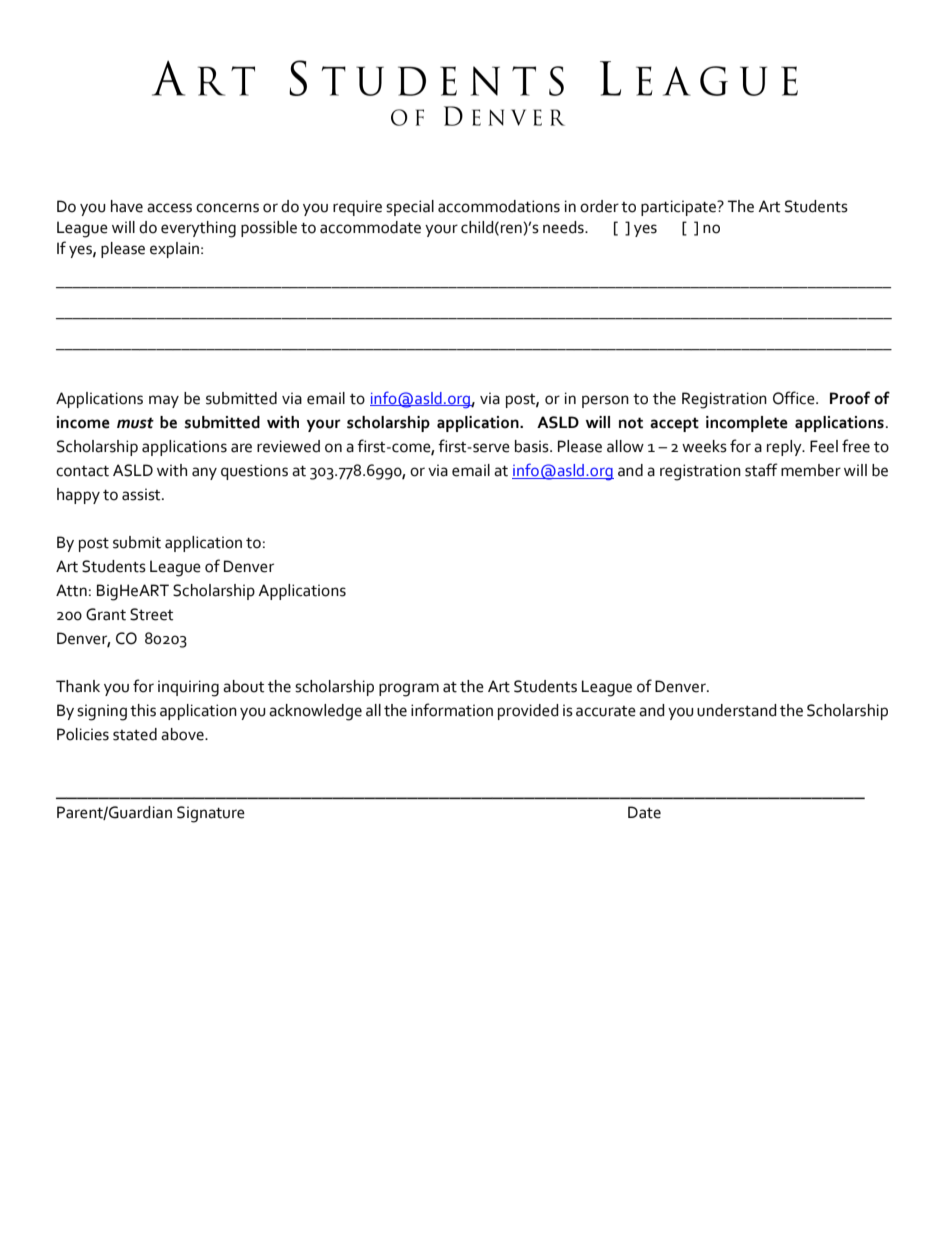 The image size is (952, 1233). What do you see at coordinates (737, 710) in the screenshot?
I see `understand` at bounding box center [737, 710].
